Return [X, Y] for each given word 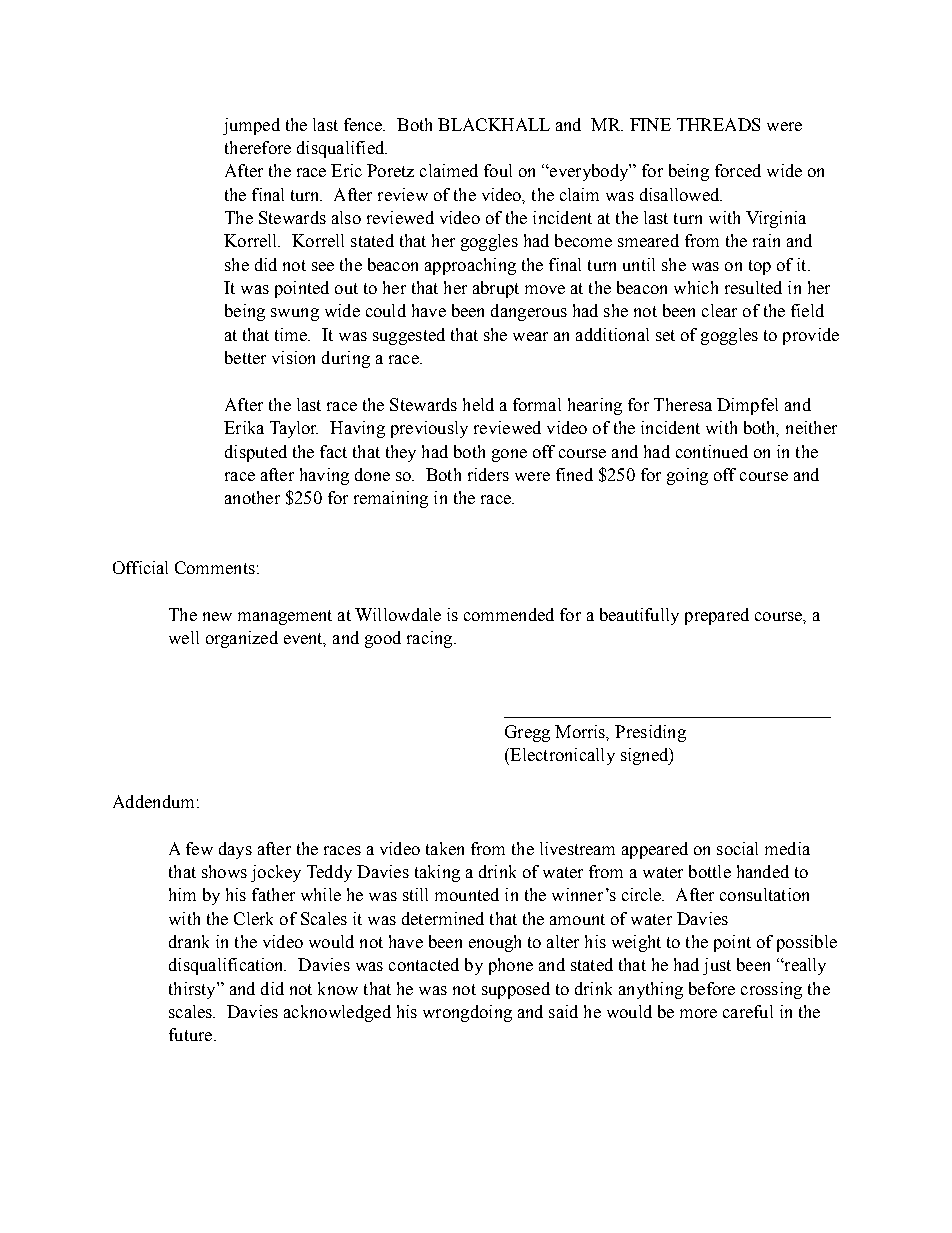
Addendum [153, 801]
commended [509, 614]
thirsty [193, 990]
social [737, 848]
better [245, 357]
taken [445, 848]
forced [738, 170]
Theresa [683, 404]
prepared [717, 616]
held [478, 404]
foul [498, 170]
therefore [258, 147]
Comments [215, 567]
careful [748, 1011]
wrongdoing [467, 1013]
